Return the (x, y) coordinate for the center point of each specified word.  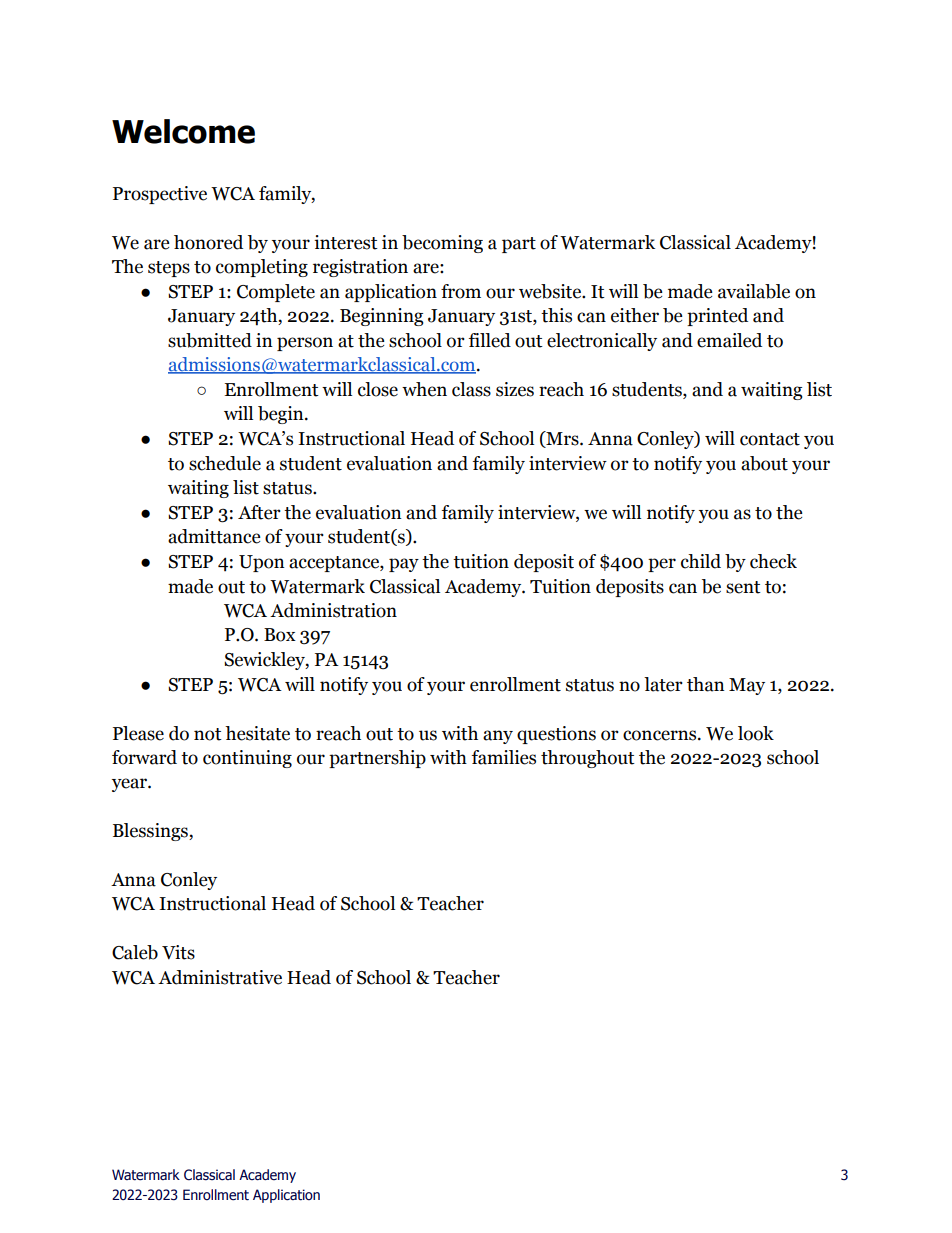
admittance (214, 536)
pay (404, 565)
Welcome (183, 131)
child (701, 561)
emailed (729, 340)
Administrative (220, 977)
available (754, 291)
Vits (178, 952)
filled (490, 340)
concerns (661, 735)
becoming (442, 244)
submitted (210, 340)
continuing (247, 759)
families (504, 757)
